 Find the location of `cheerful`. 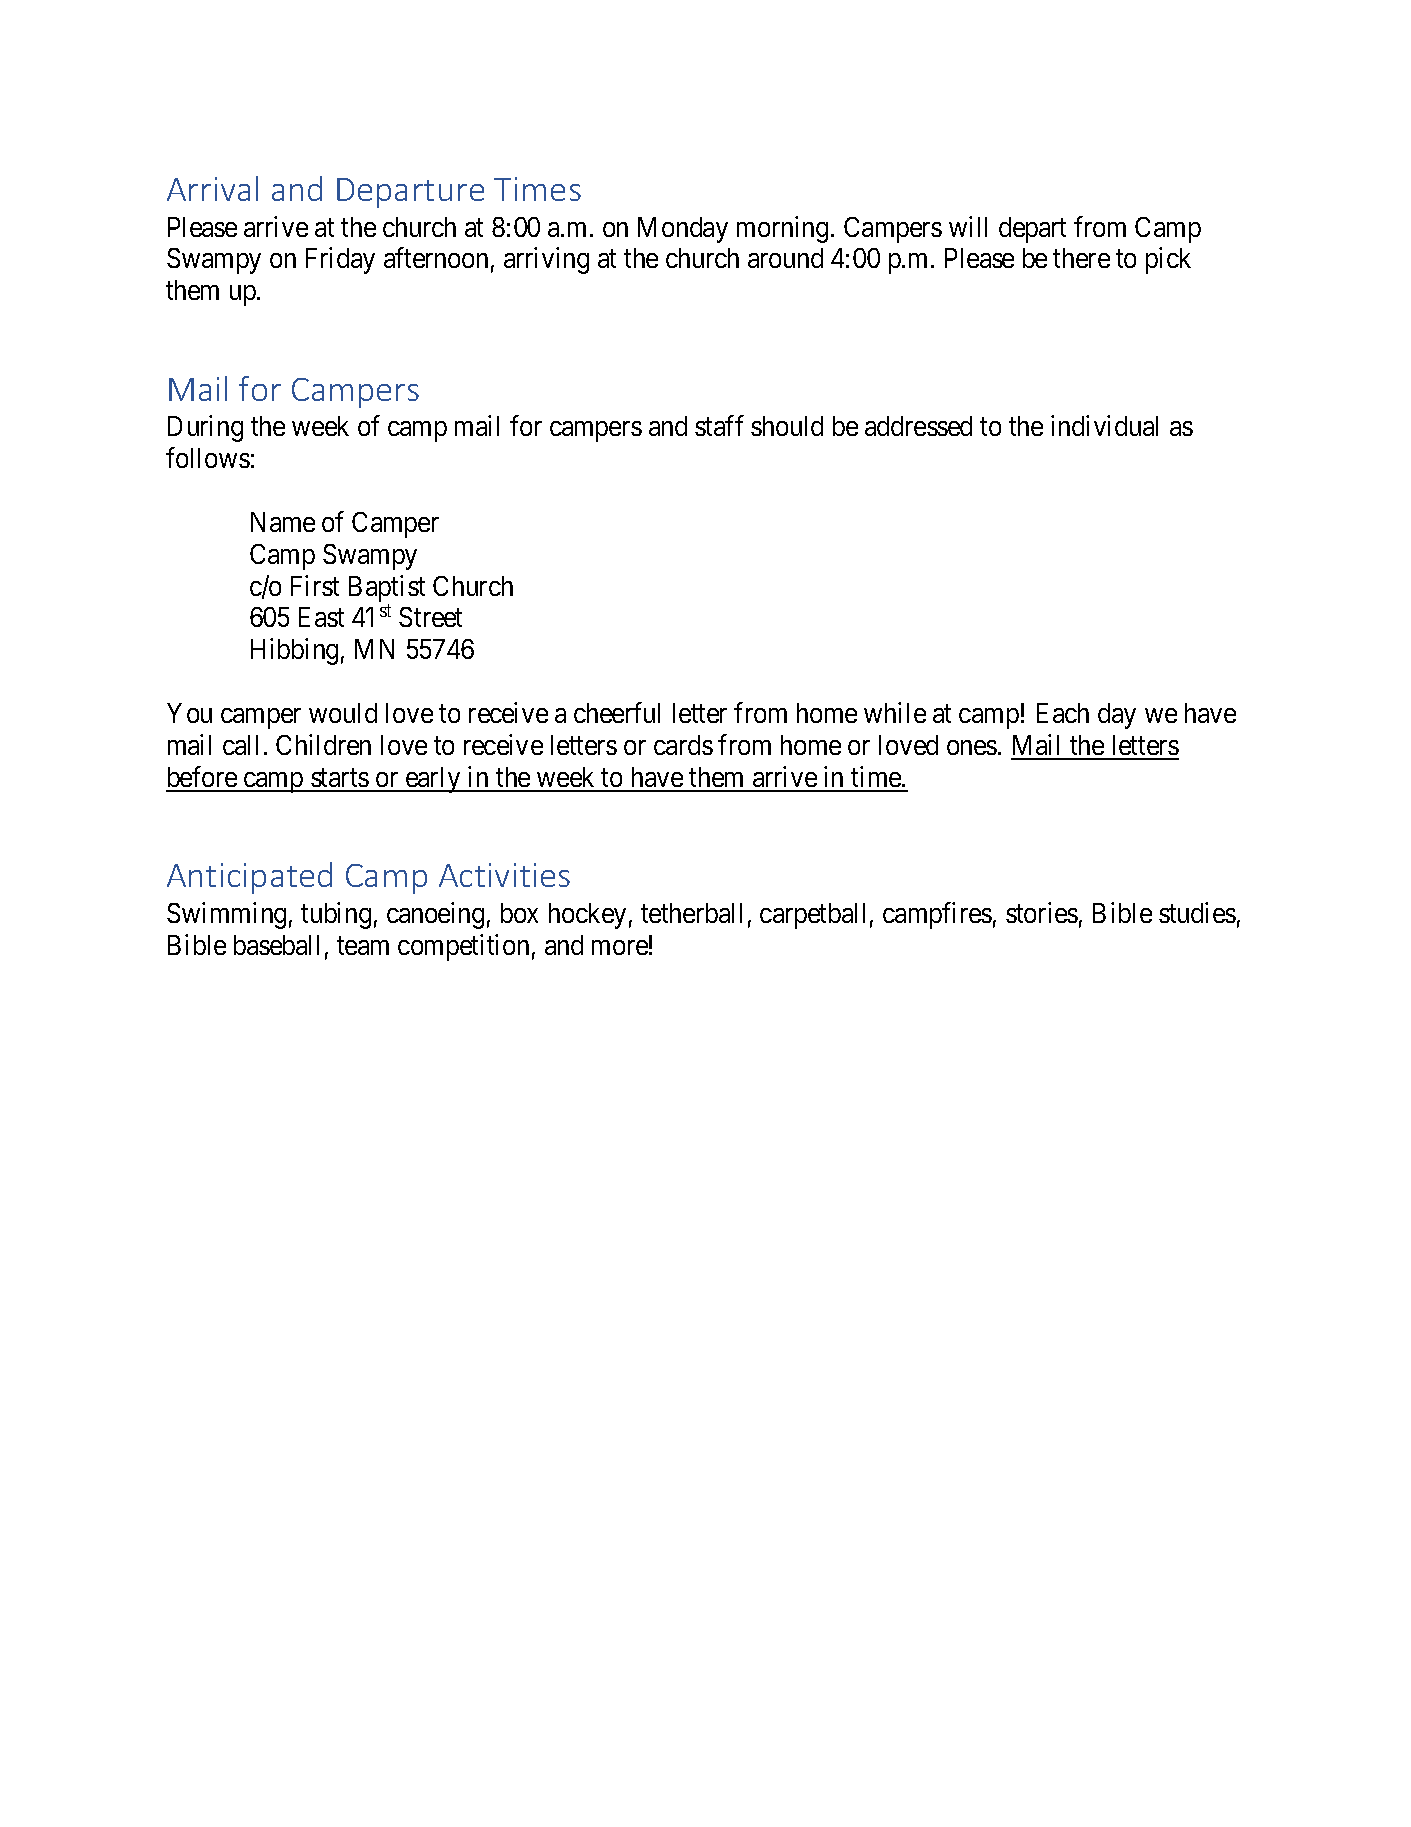

cheerful is located at coordinates (617, 712).
